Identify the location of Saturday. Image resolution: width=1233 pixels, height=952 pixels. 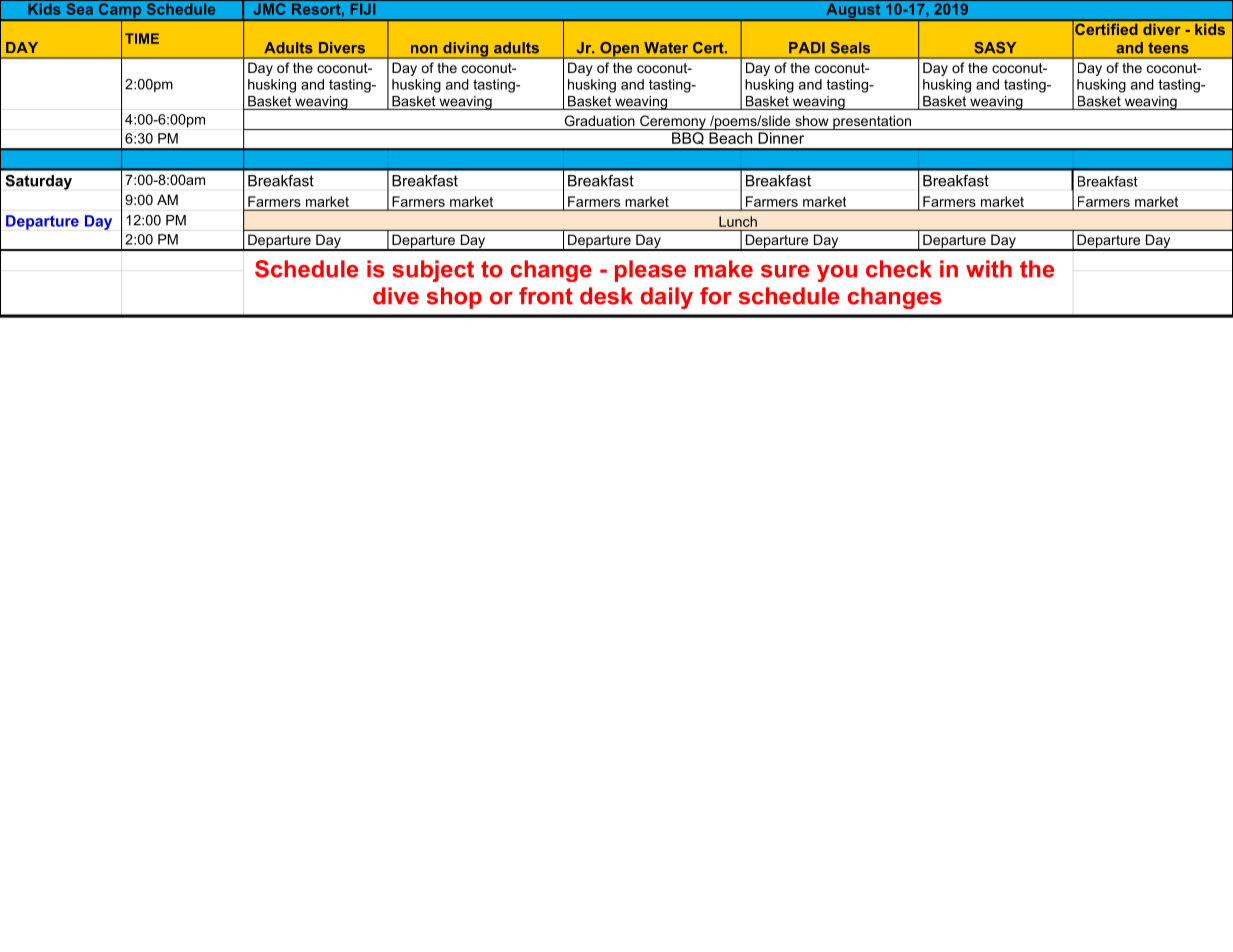
(39, 182).
